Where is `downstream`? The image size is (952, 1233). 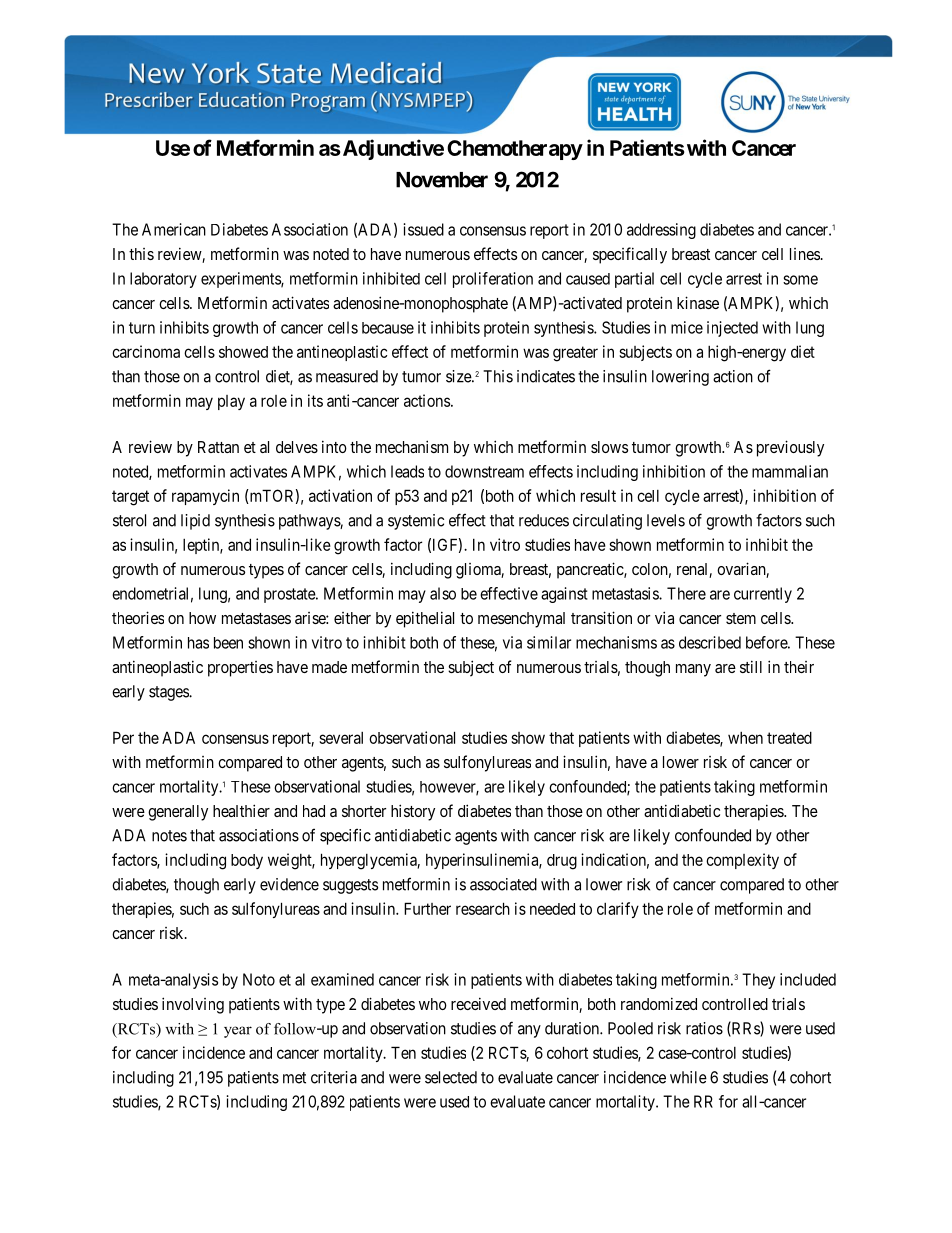 downstream is located at coordinates (484, 471).
